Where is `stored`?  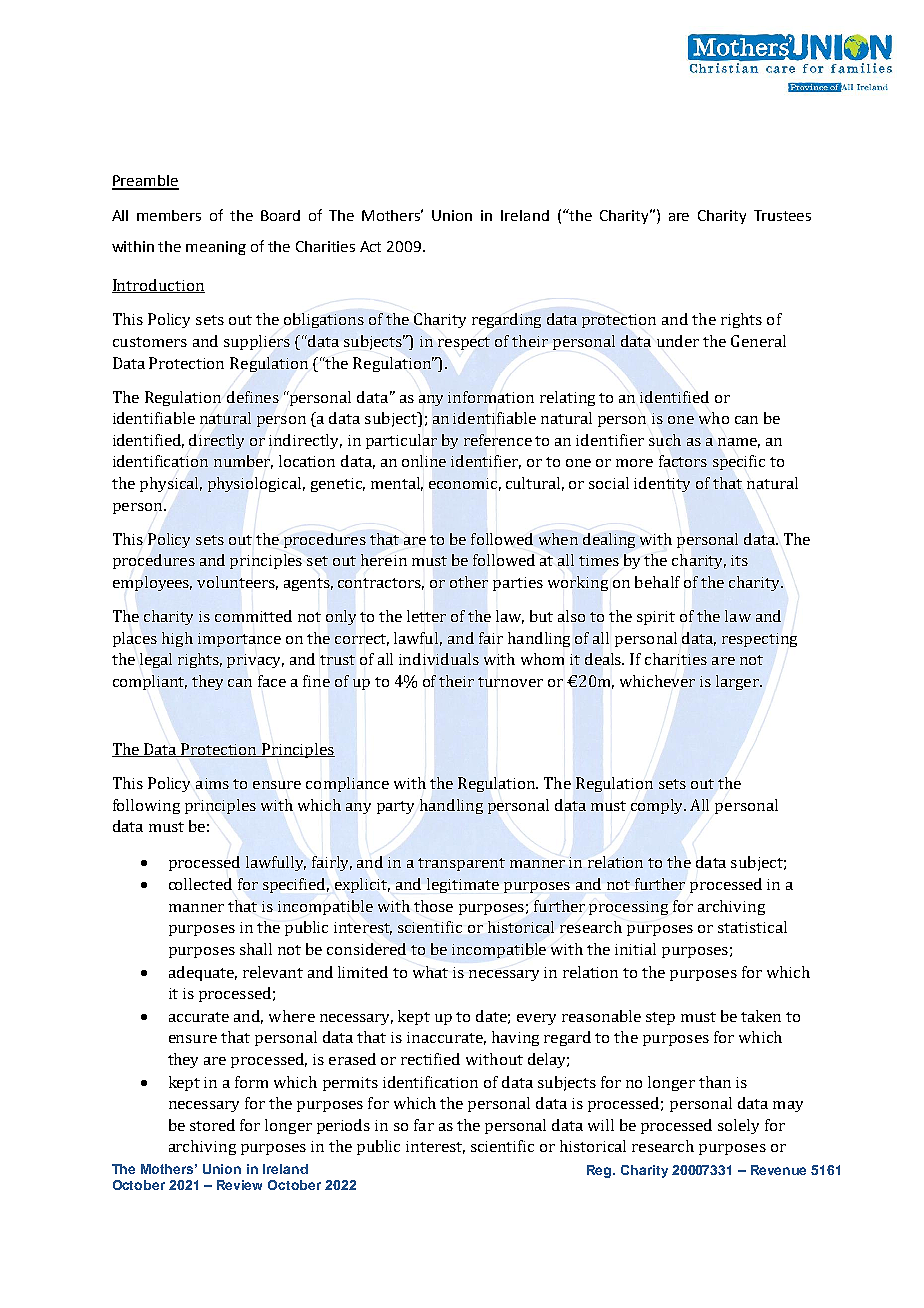 stored is located at coordinates (212, 1125).
